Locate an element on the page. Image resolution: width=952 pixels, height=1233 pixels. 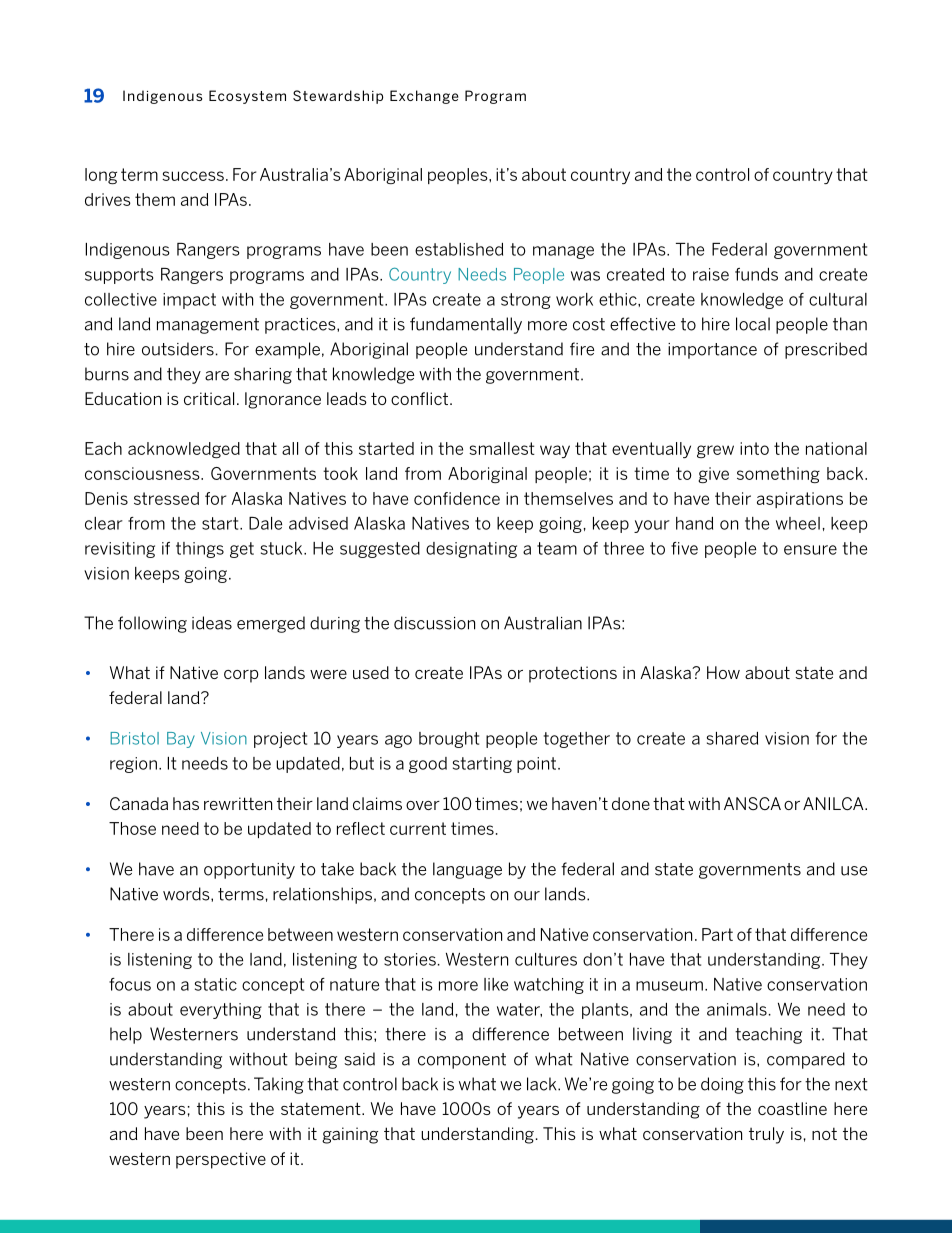
success is located at coordinates (193, 176).
